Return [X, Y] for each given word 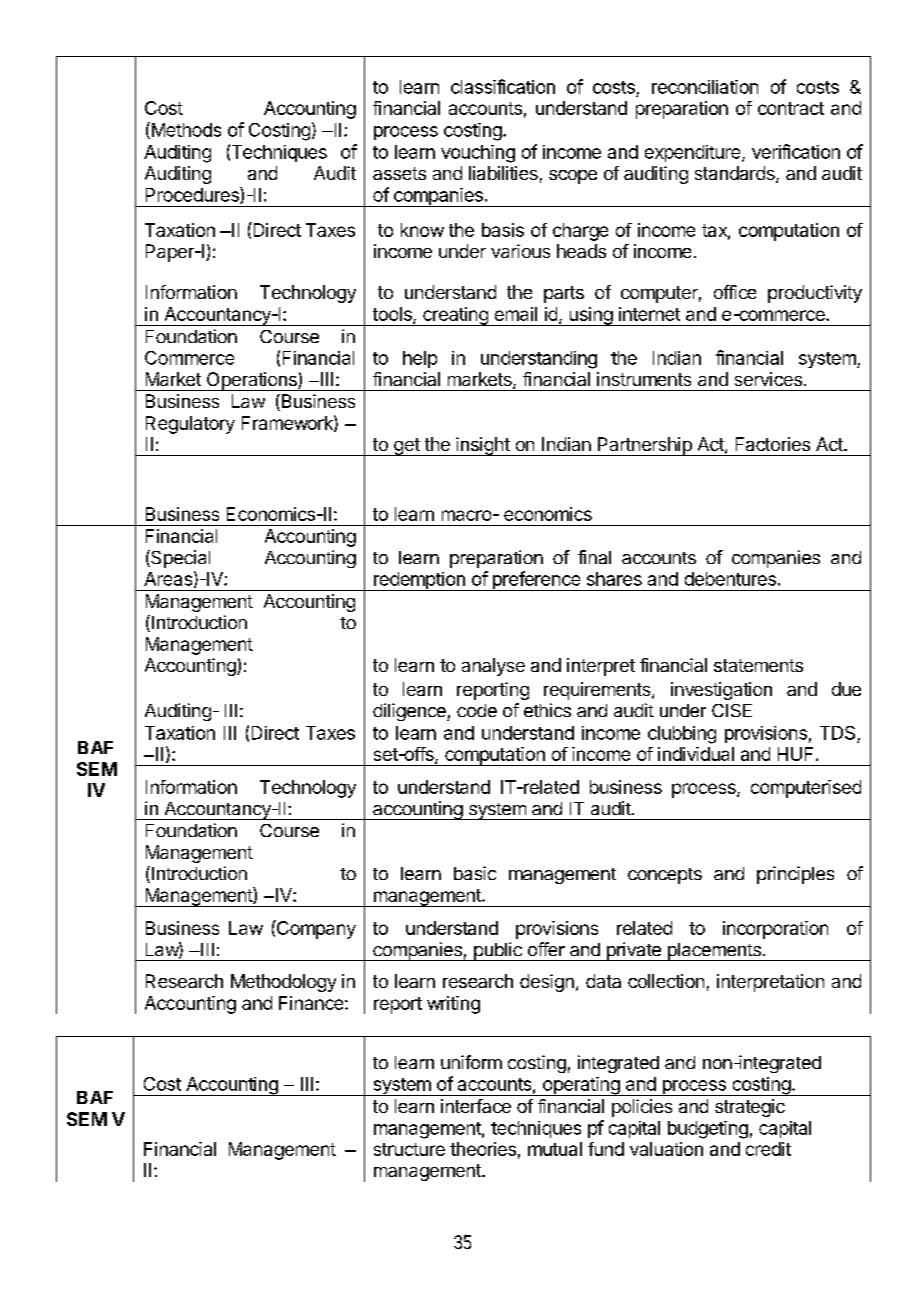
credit [768, 1149]
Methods [185, 130]
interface [476, 1106]
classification [503, 86]
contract [791, 108]
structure [409, 1149]
